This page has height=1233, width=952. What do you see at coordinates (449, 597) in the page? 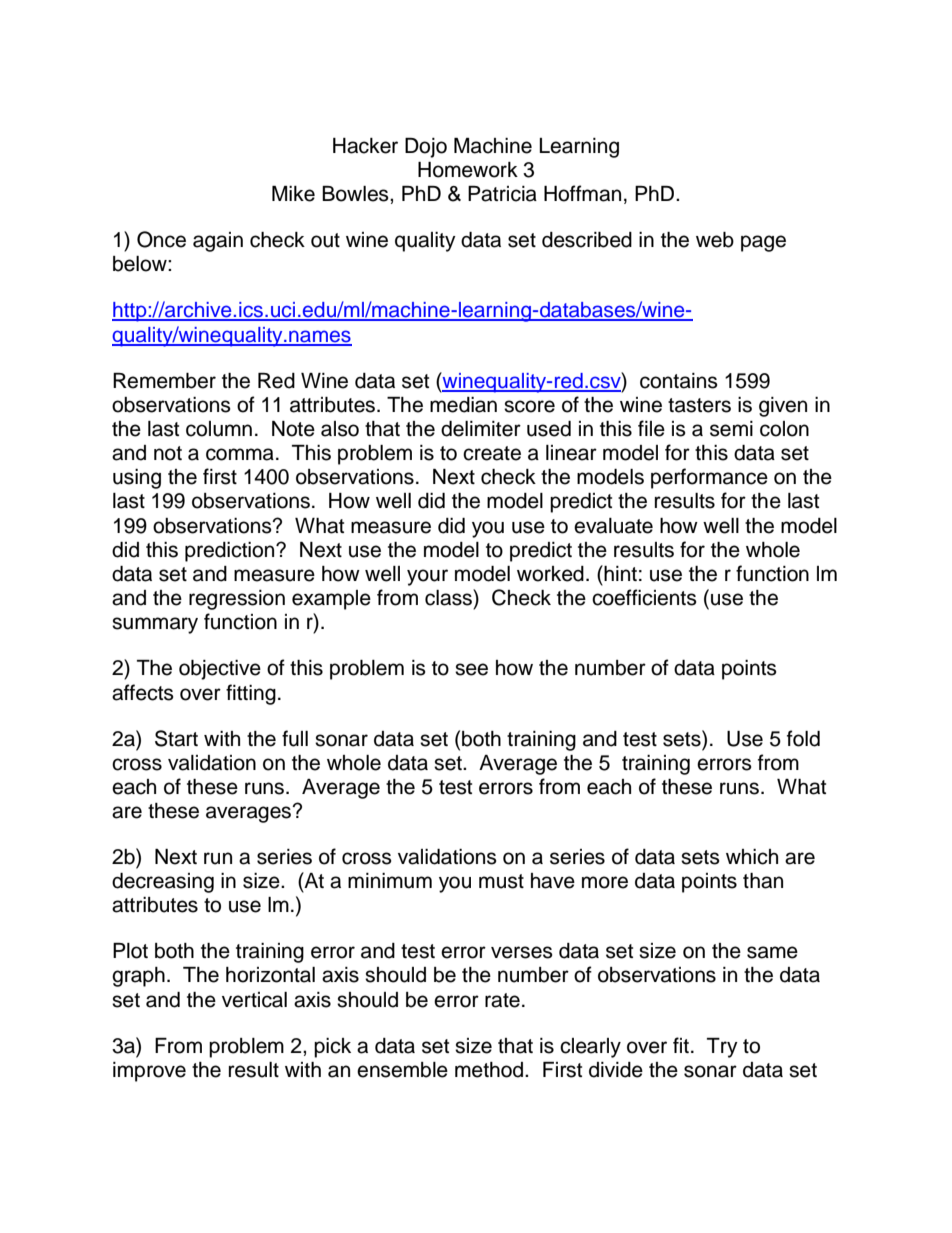
I see `class` at bounding box center [449, 597].
